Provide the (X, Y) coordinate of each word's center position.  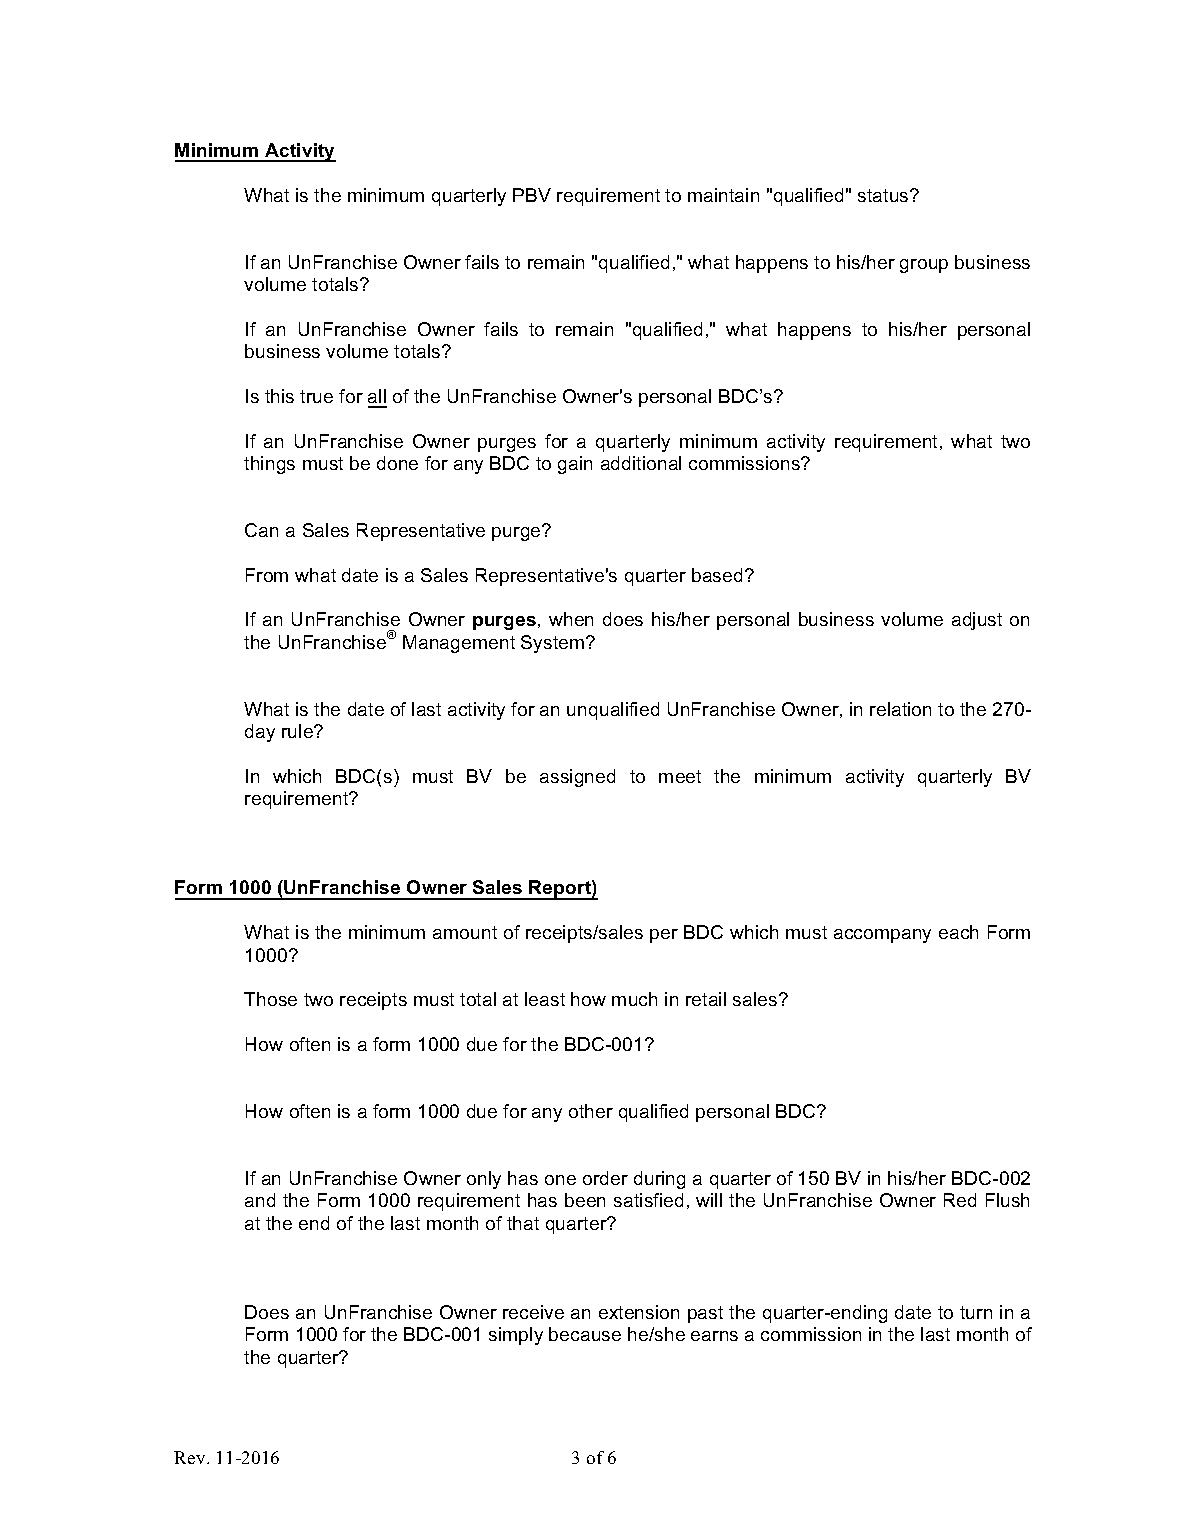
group (924, 266)
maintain (723, 195)
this (279, 396)
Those (270, 999)
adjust (977, 621)
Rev (191, 1457)
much (634, 999)
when (571, 619)
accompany (882, 936)
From (267, 575)
